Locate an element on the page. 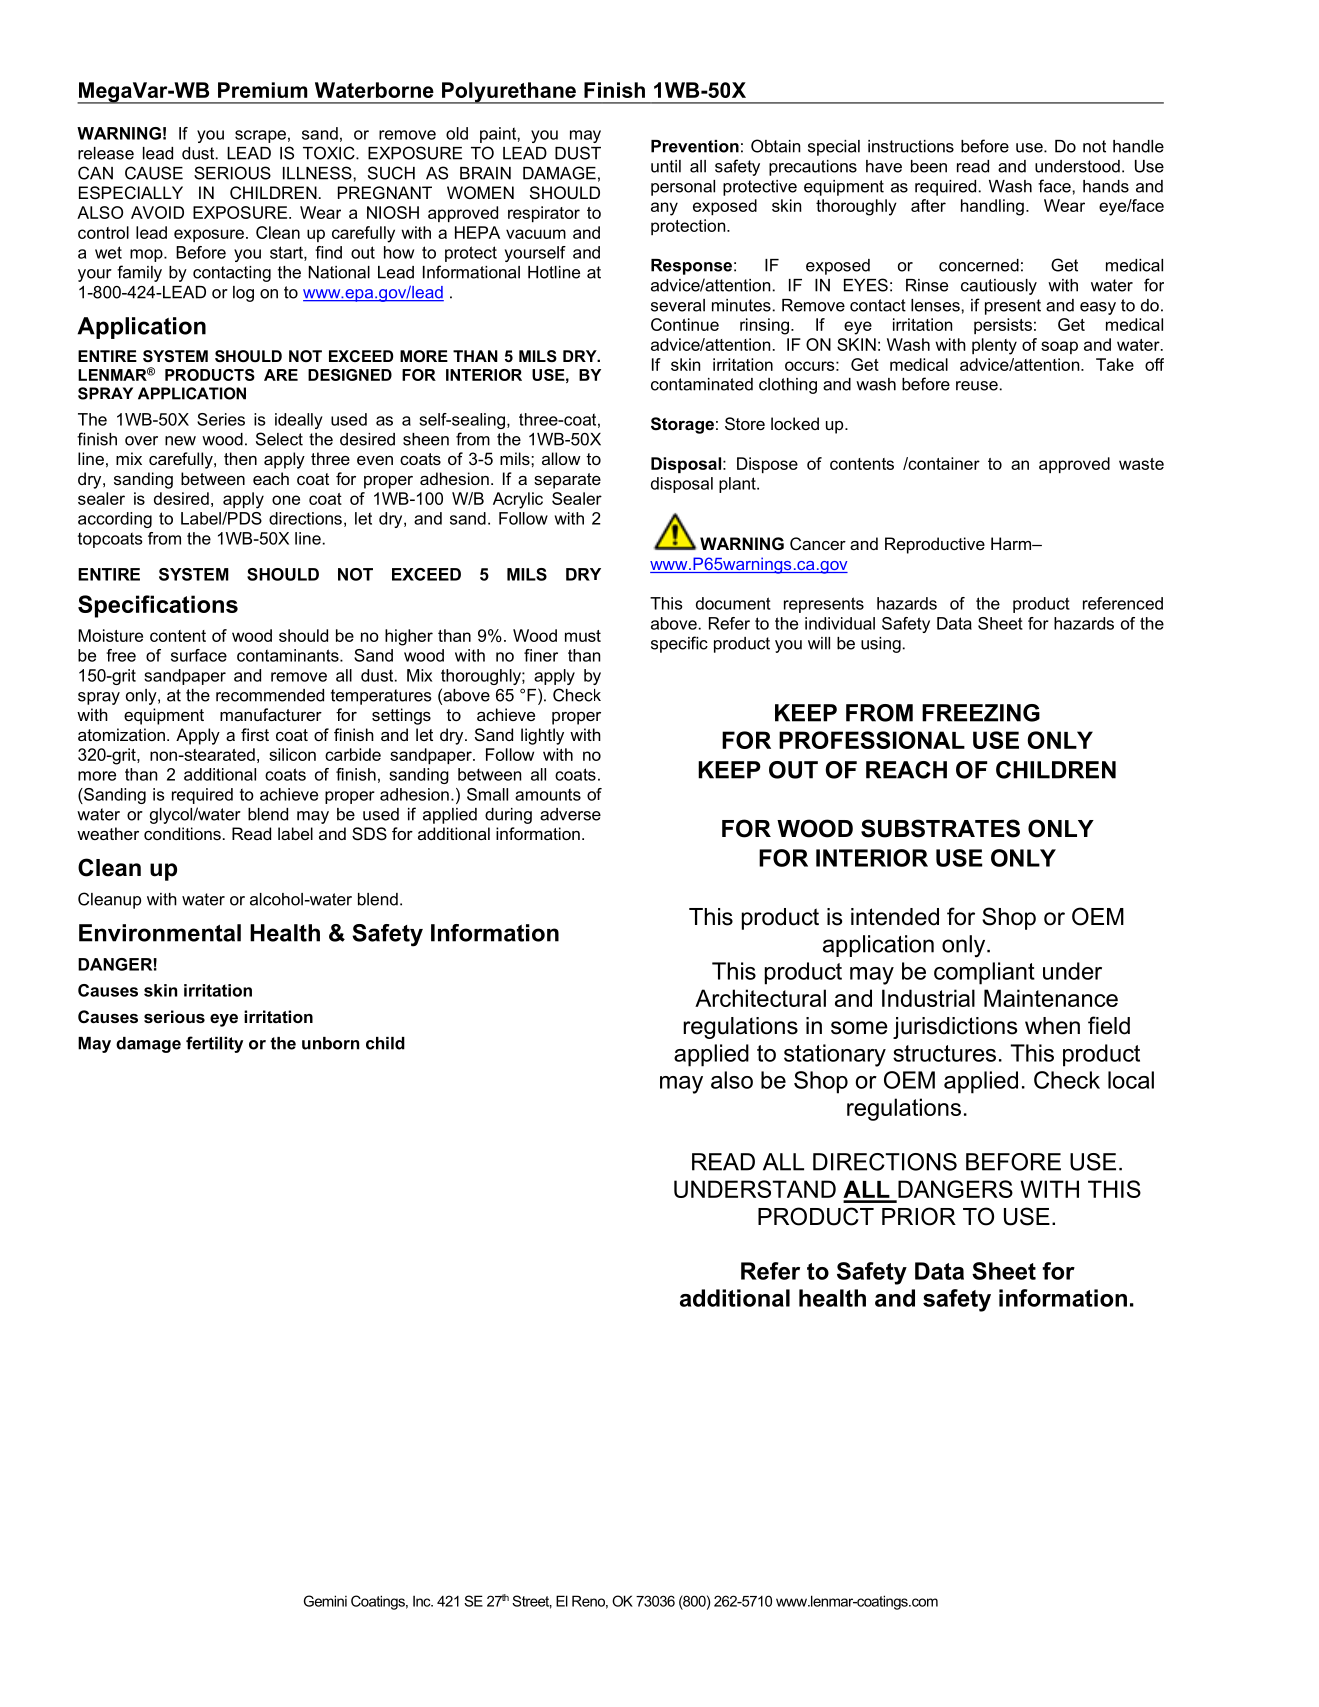 Image resolution: width=1319 pixels, height=1707 pixels. SUBSTRATES is located at coordinates (940, 828).
